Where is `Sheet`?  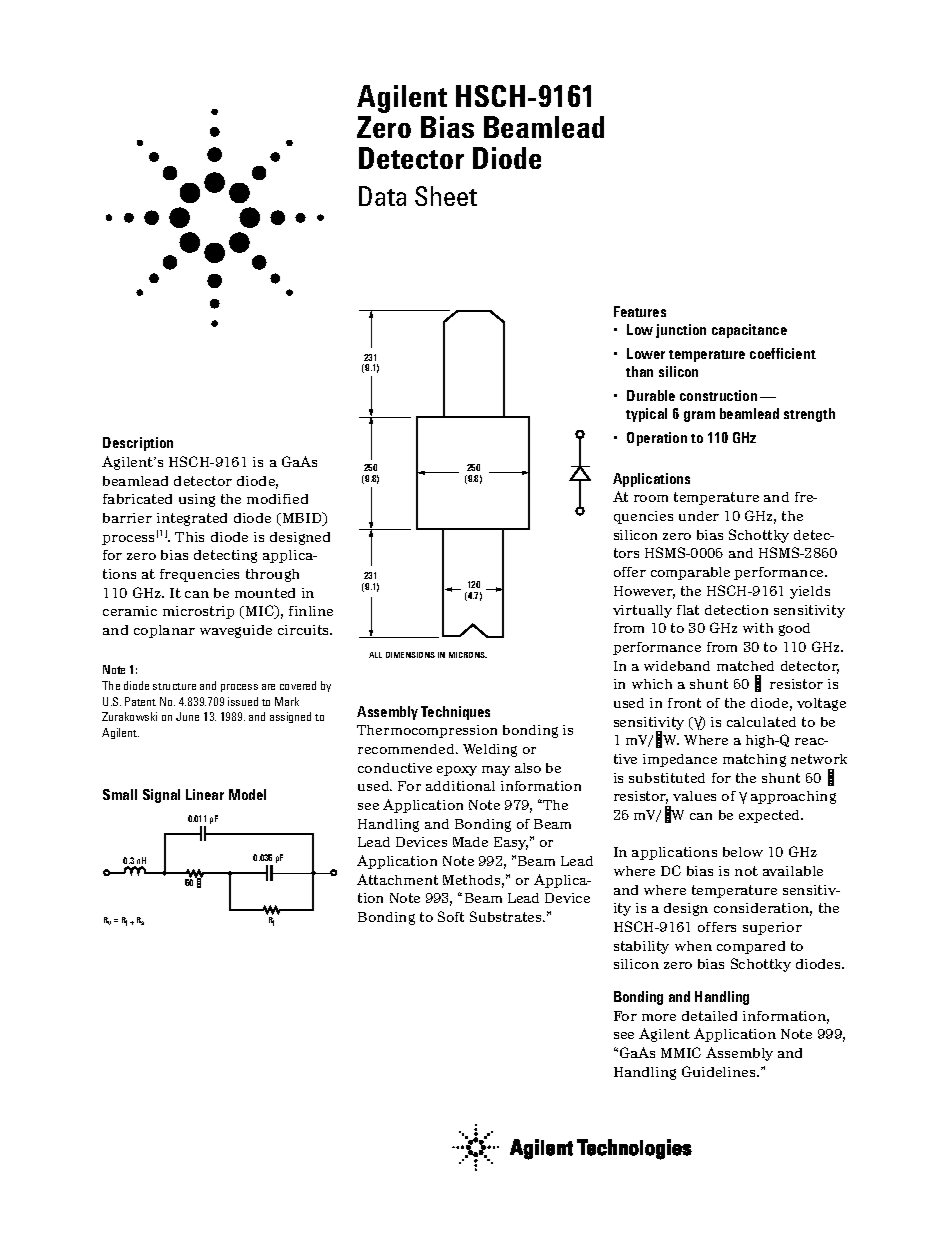
Sheet is located at coordinates (446, 196).
